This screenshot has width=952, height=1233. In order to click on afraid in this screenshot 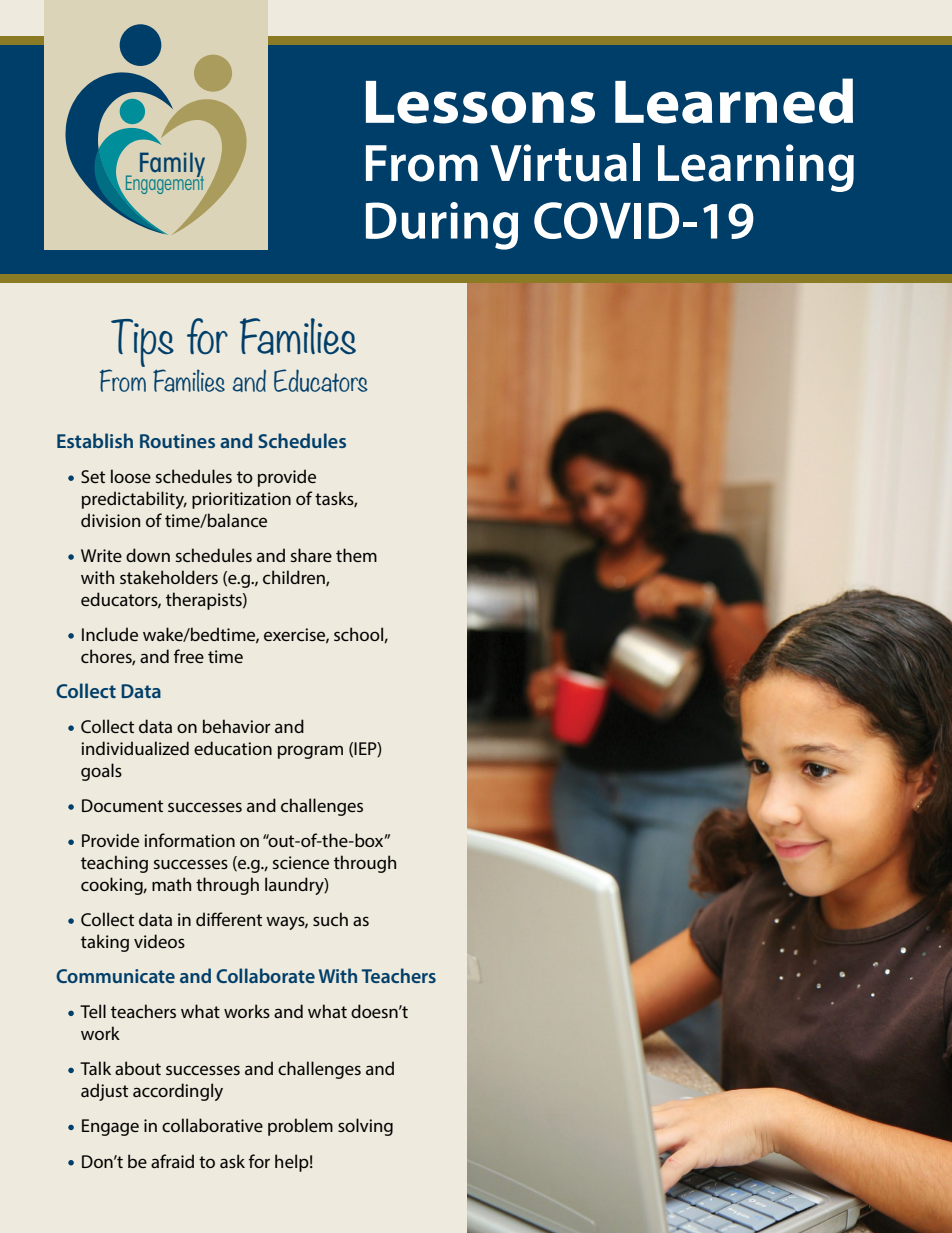, I will do `click(172, 1161)`.
